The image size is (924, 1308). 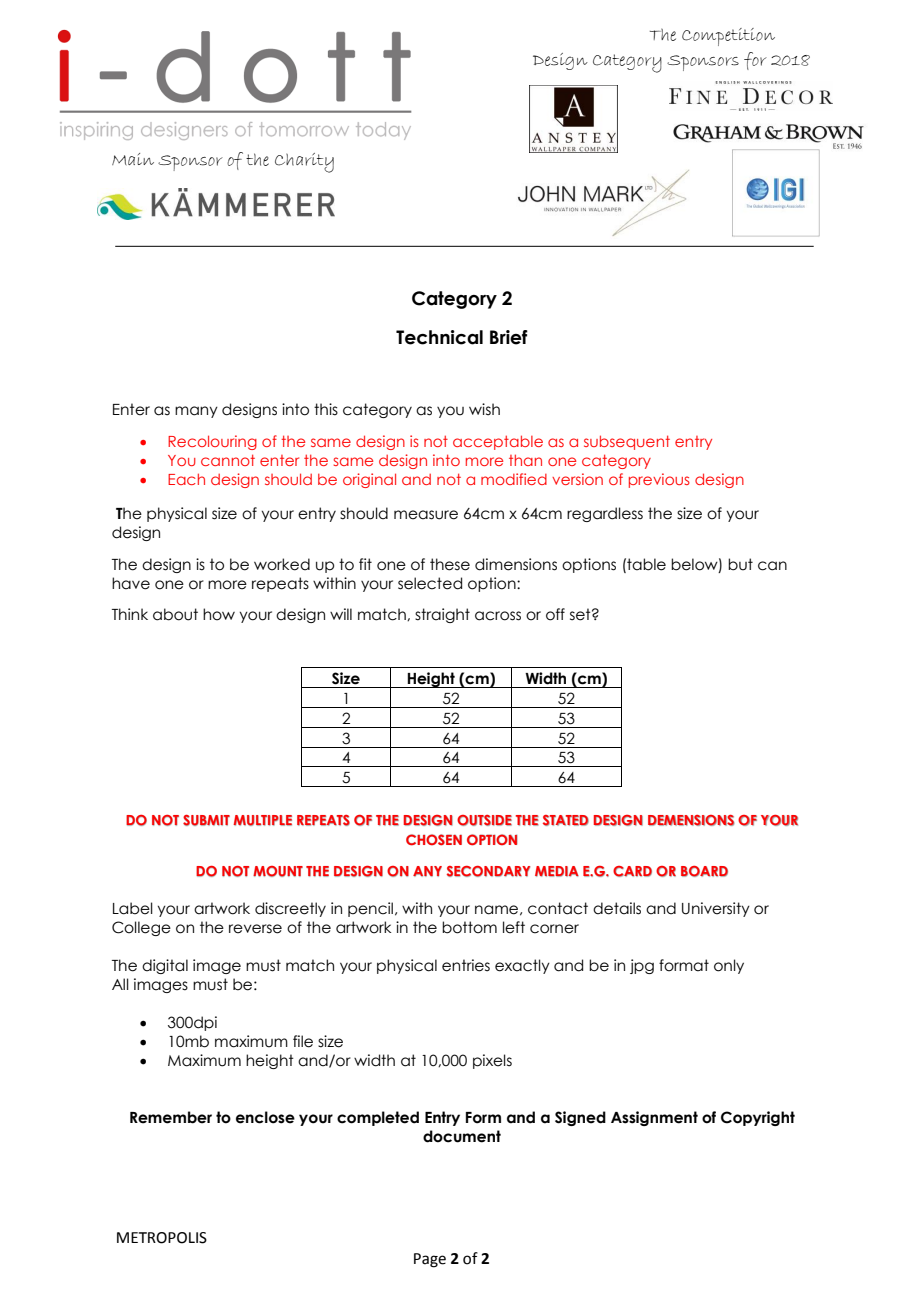 What do you see at coordinates (196, 412) in the screenshot?
I see `many` at bounding box center [196, 412].
